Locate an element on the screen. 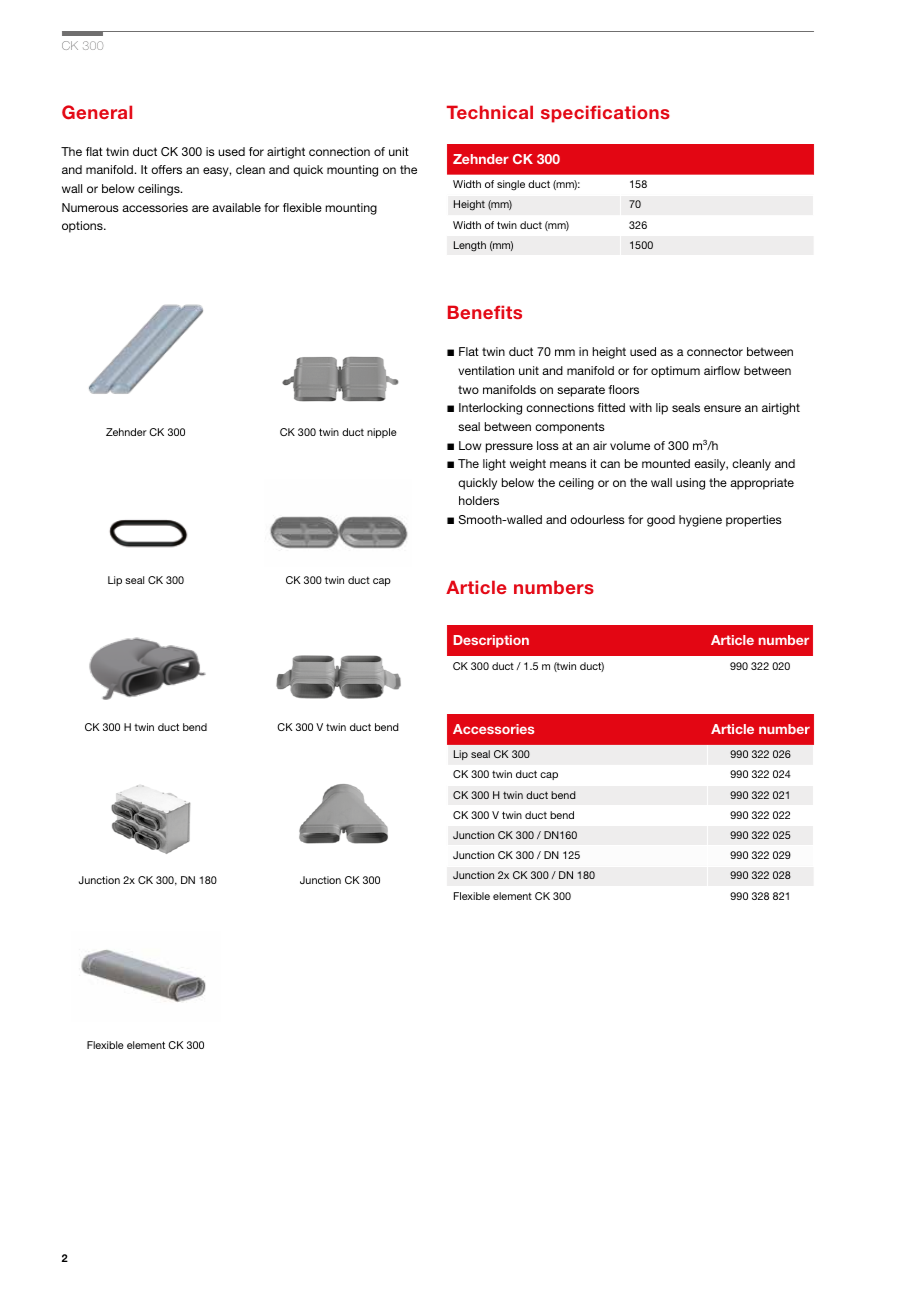  mounted is located at coordinates (666, 463).
